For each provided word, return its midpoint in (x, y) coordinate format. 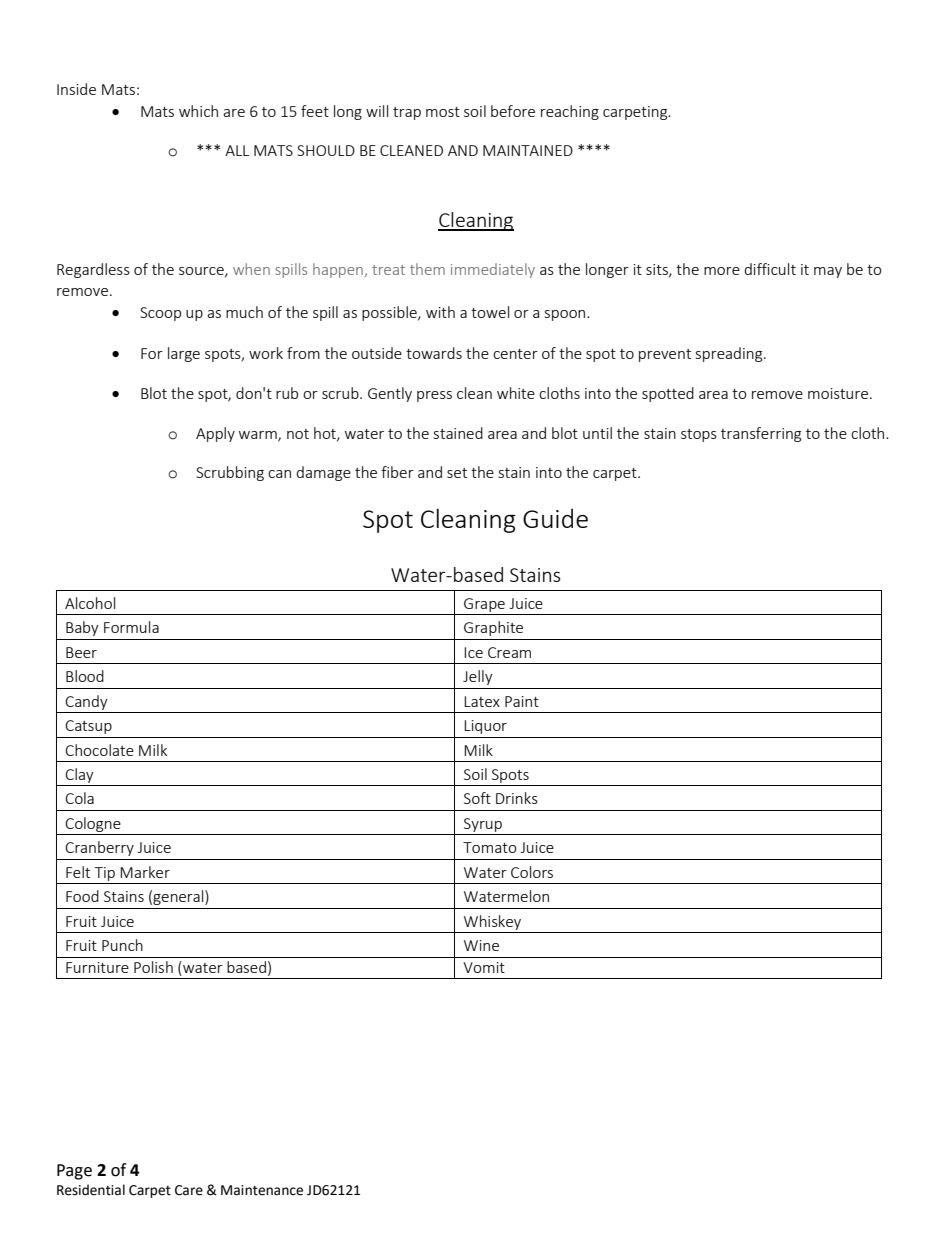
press (434, 396)
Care (189, 1190)
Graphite (493, 628)
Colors (532, 872)
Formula (131, 627)
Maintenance (262, 1190)
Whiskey (492, 922)
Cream (509, 652)
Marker (145, 872)
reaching (570, 112)
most (443, 112)
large (184, 354)
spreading (730, 354)
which (198, 111)
